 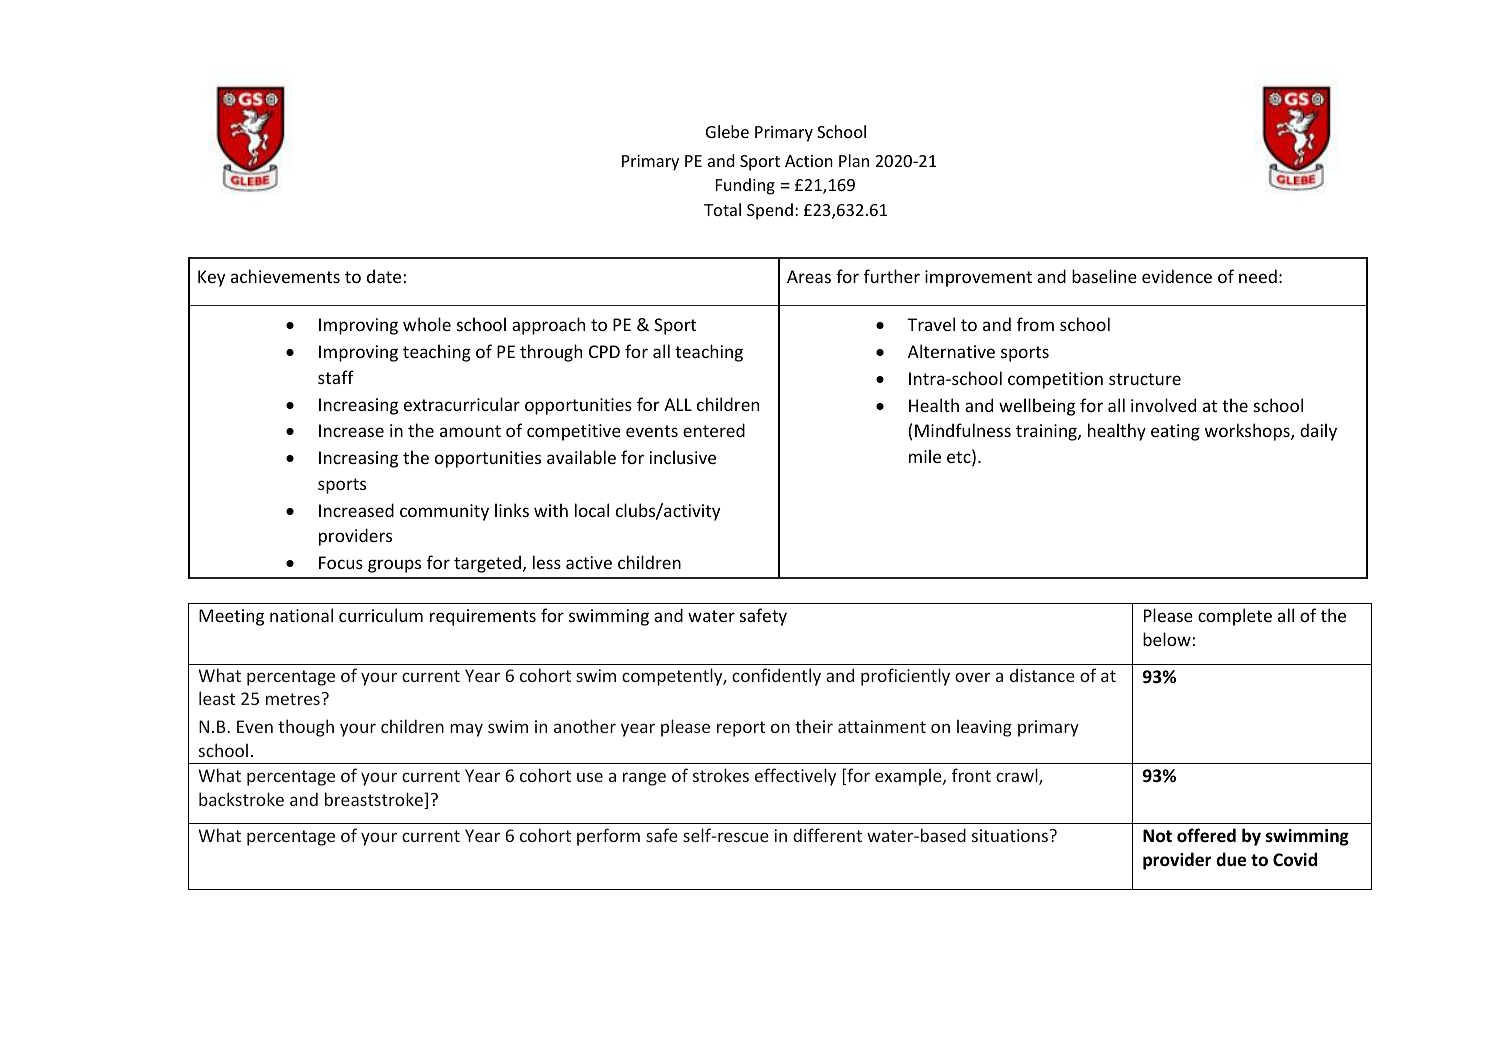 I want to click on evidence, so click(x=1177, y=276).
